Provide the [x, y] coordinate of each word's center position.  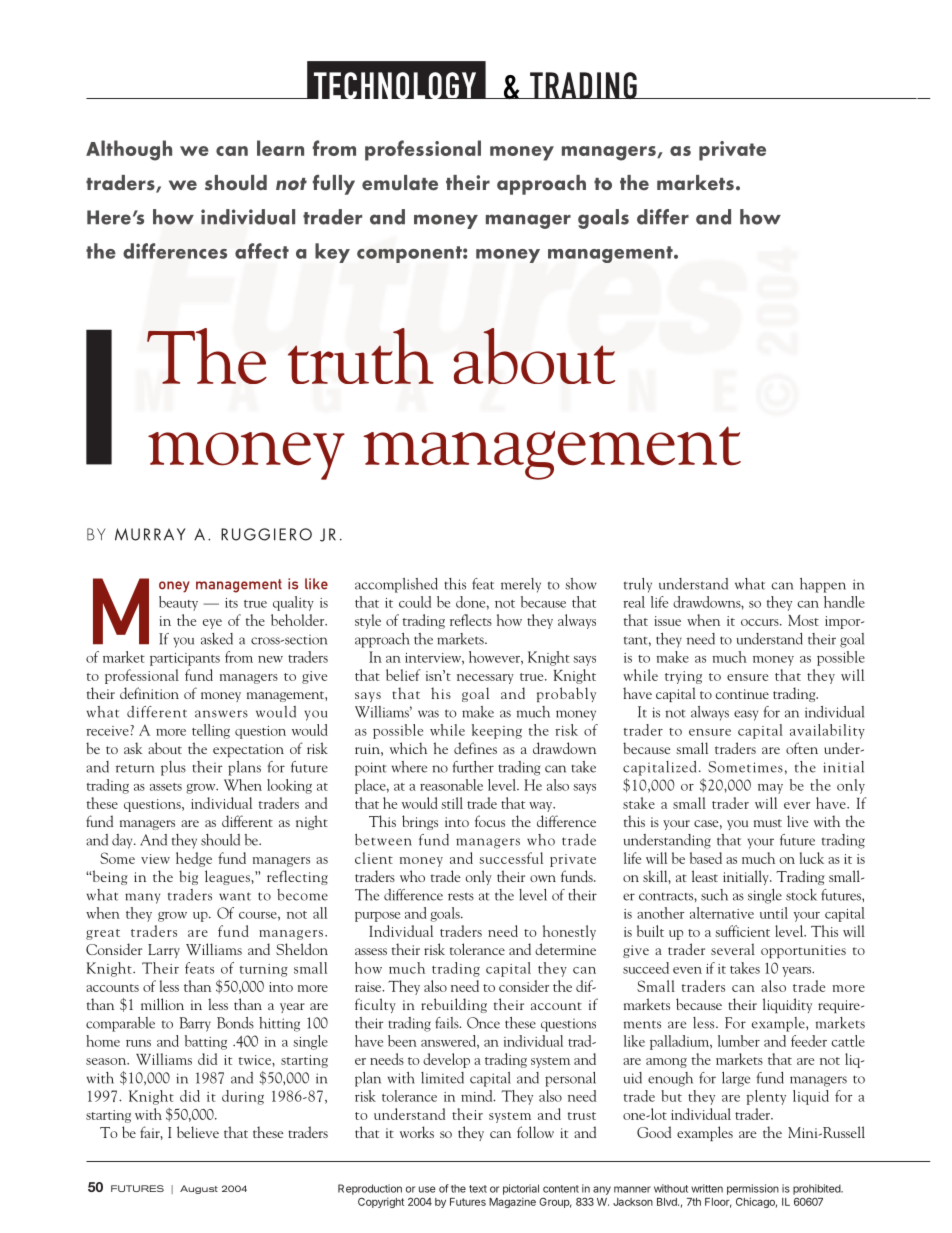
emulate [400, 183]
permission [753, 1189]
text [478, 1189]
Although [129, 150]
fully [334, 184]
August [199, 1189]
